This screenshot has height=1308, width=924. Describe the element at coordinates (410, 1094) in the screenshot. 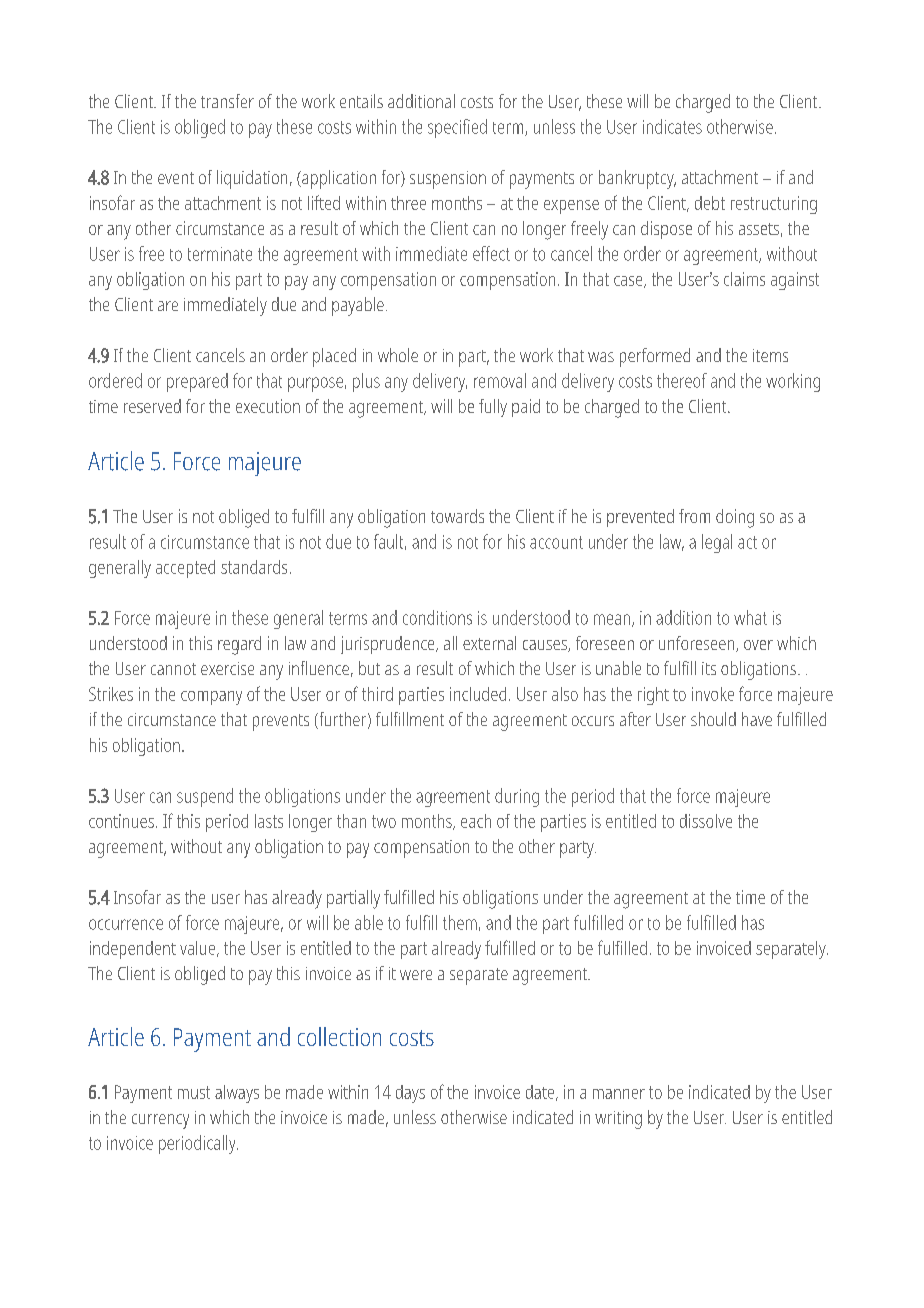

I see `days` at that location.
